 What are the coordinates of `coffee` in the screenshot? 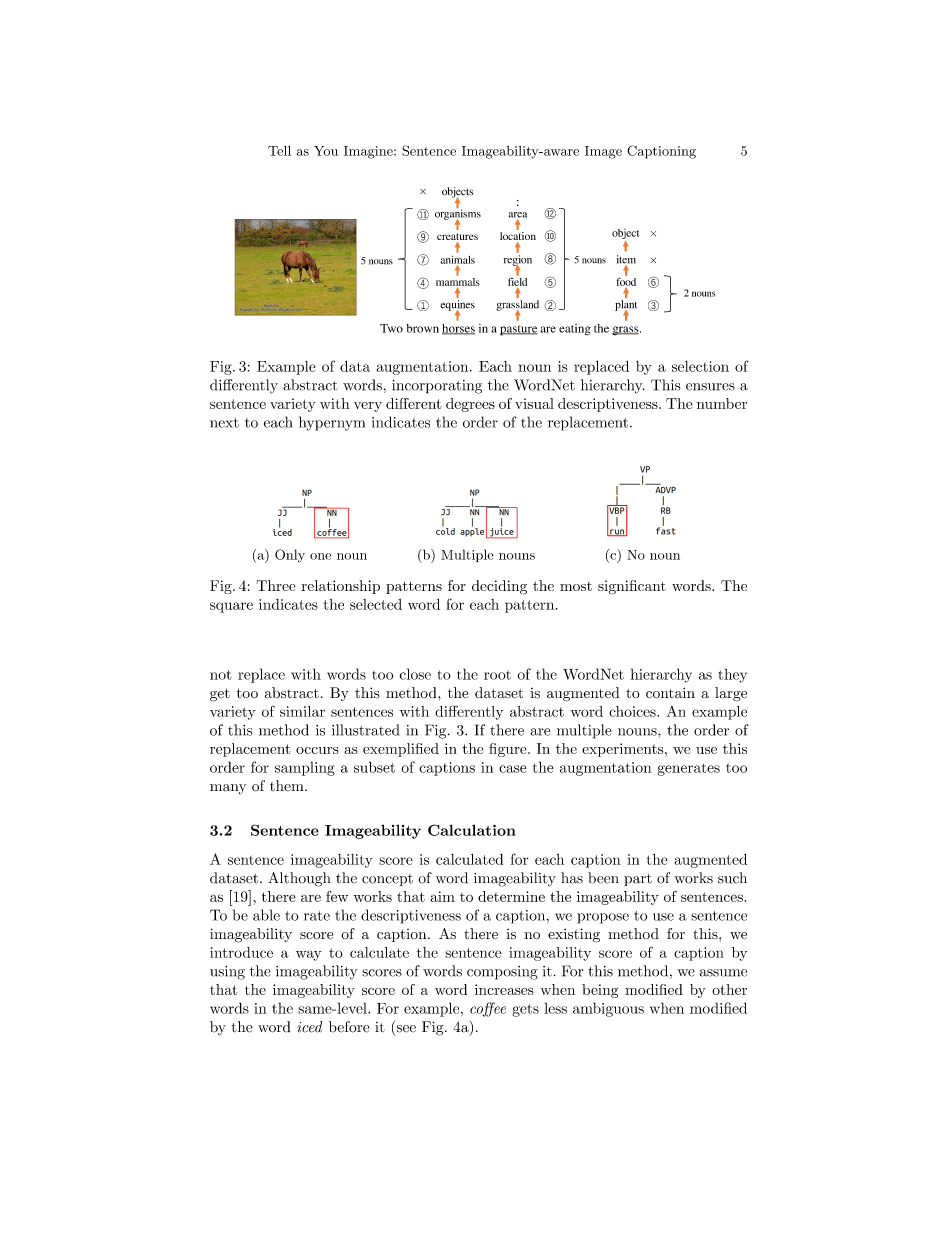 It's located at (488, 1009).
